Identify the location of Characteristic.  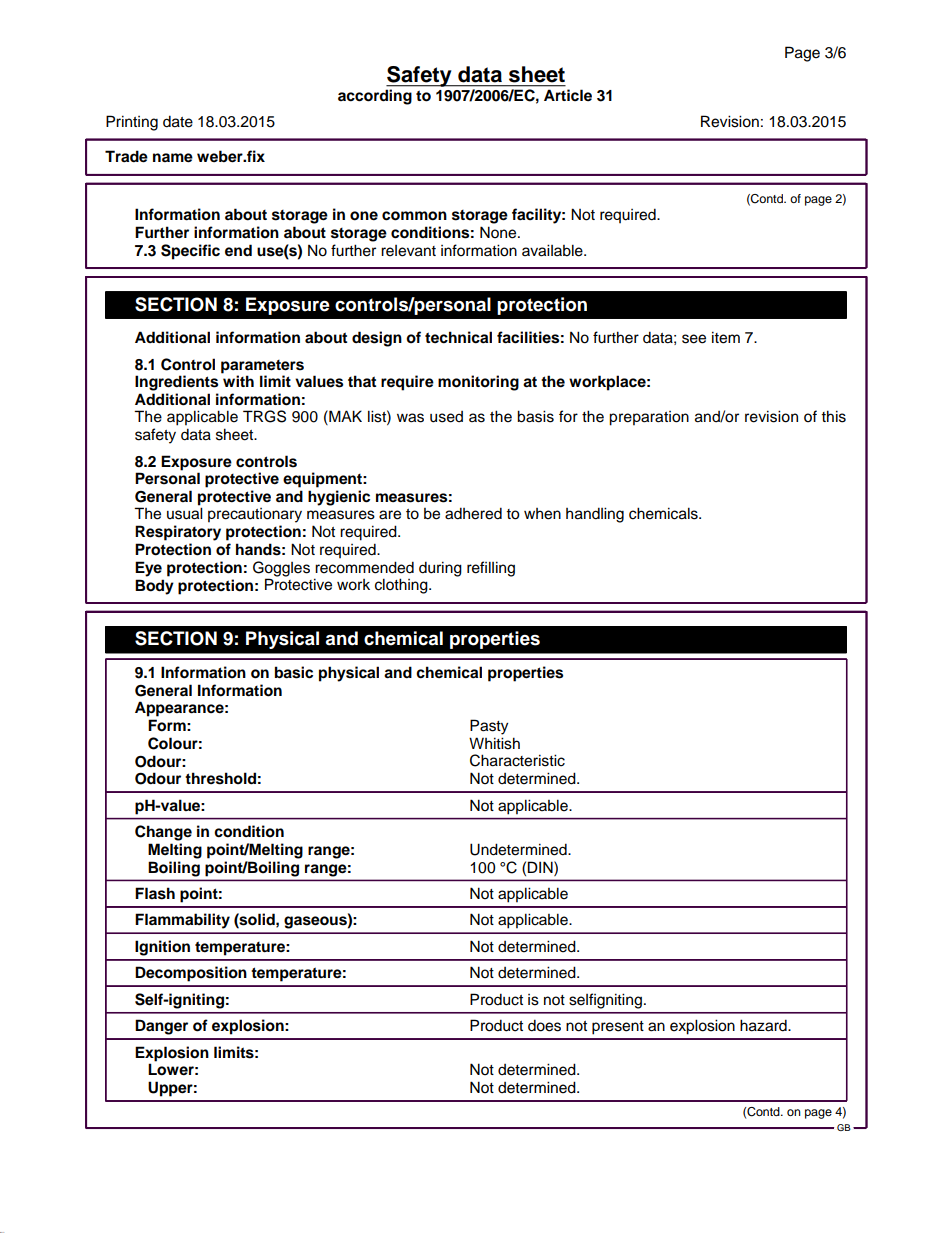
(517, 760).
